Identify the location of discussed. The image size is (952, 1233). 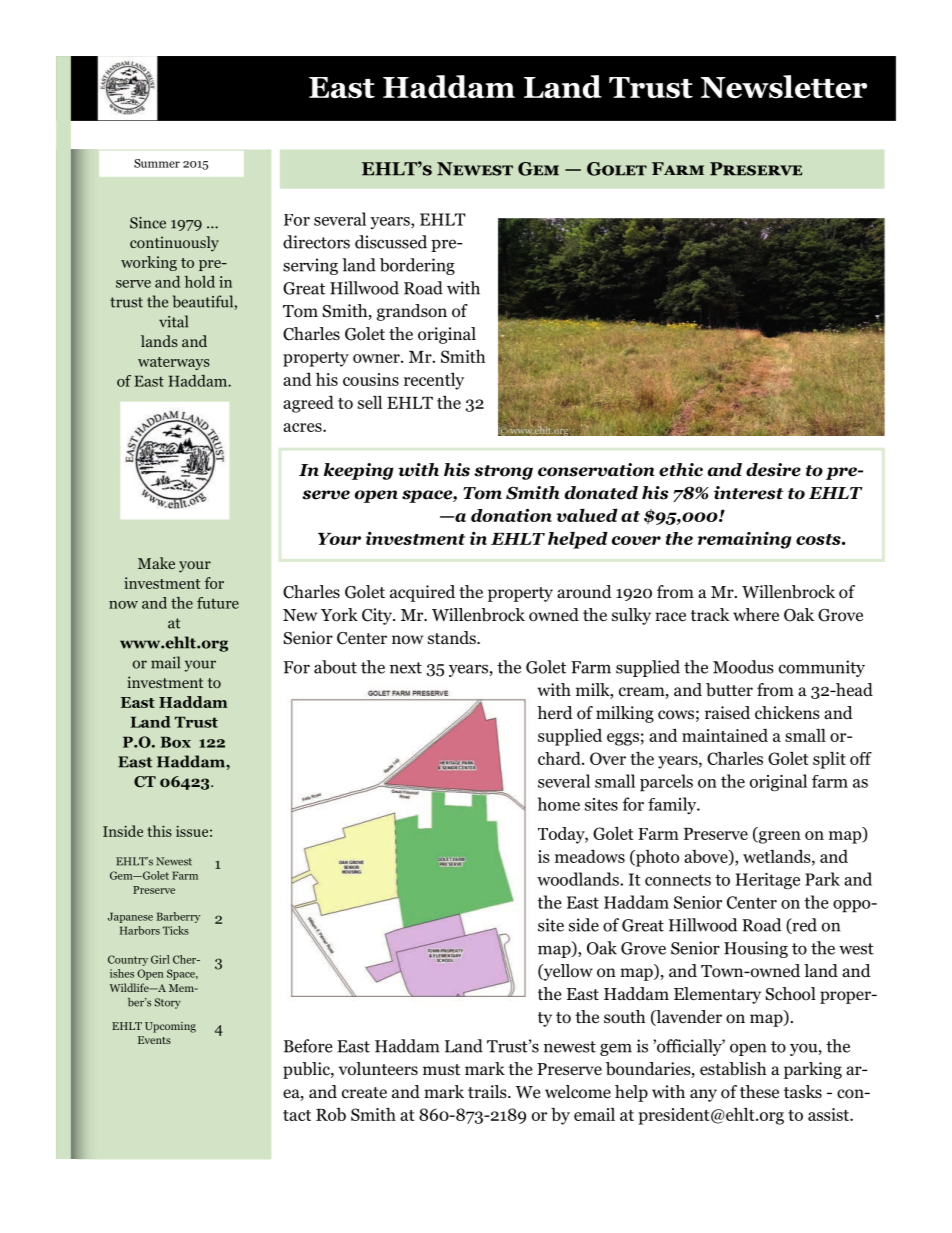
(391, 242).
